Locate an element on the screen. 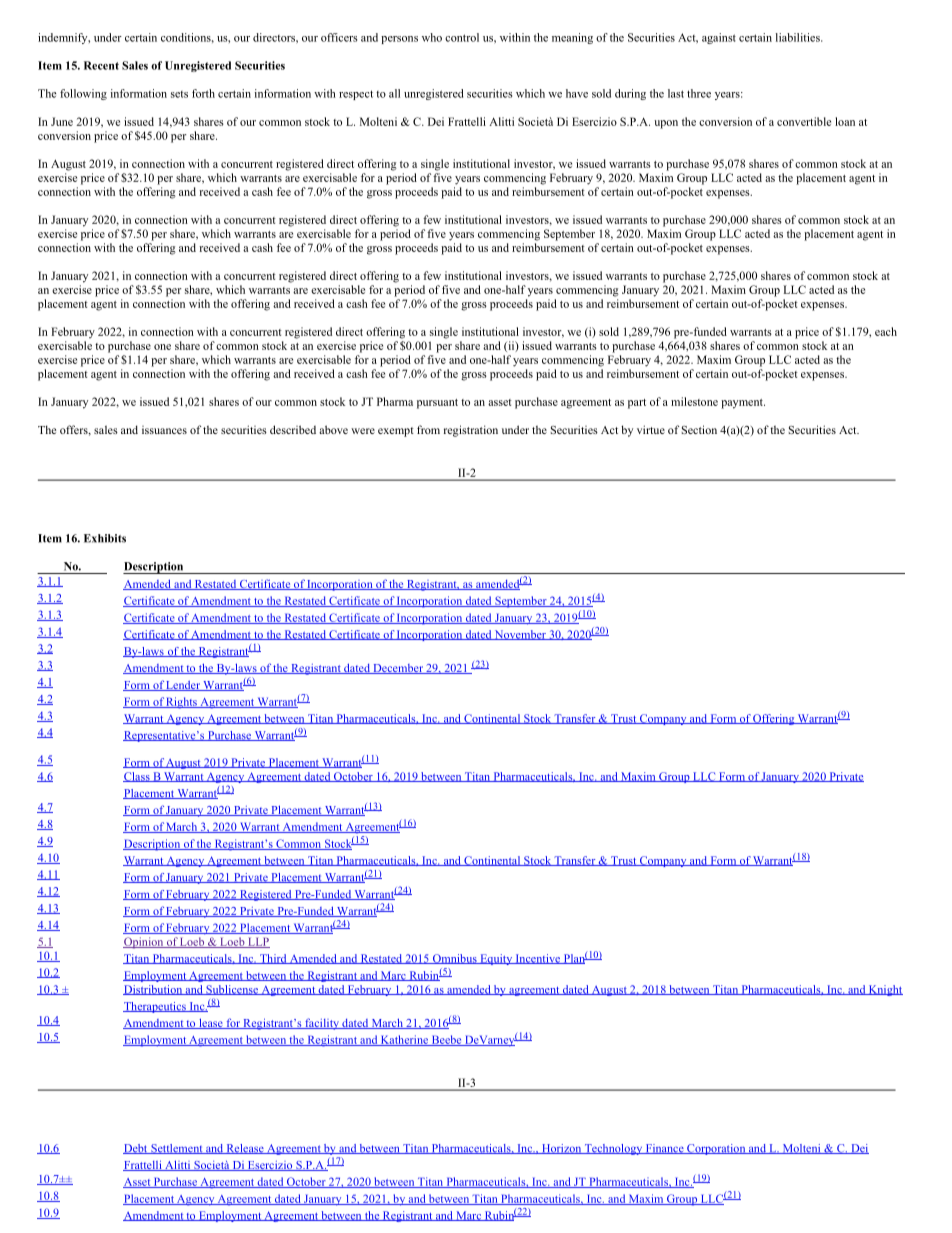 The height and width of the screenshot is (1233, 952). Knight is located at coordinates (885, 990).
